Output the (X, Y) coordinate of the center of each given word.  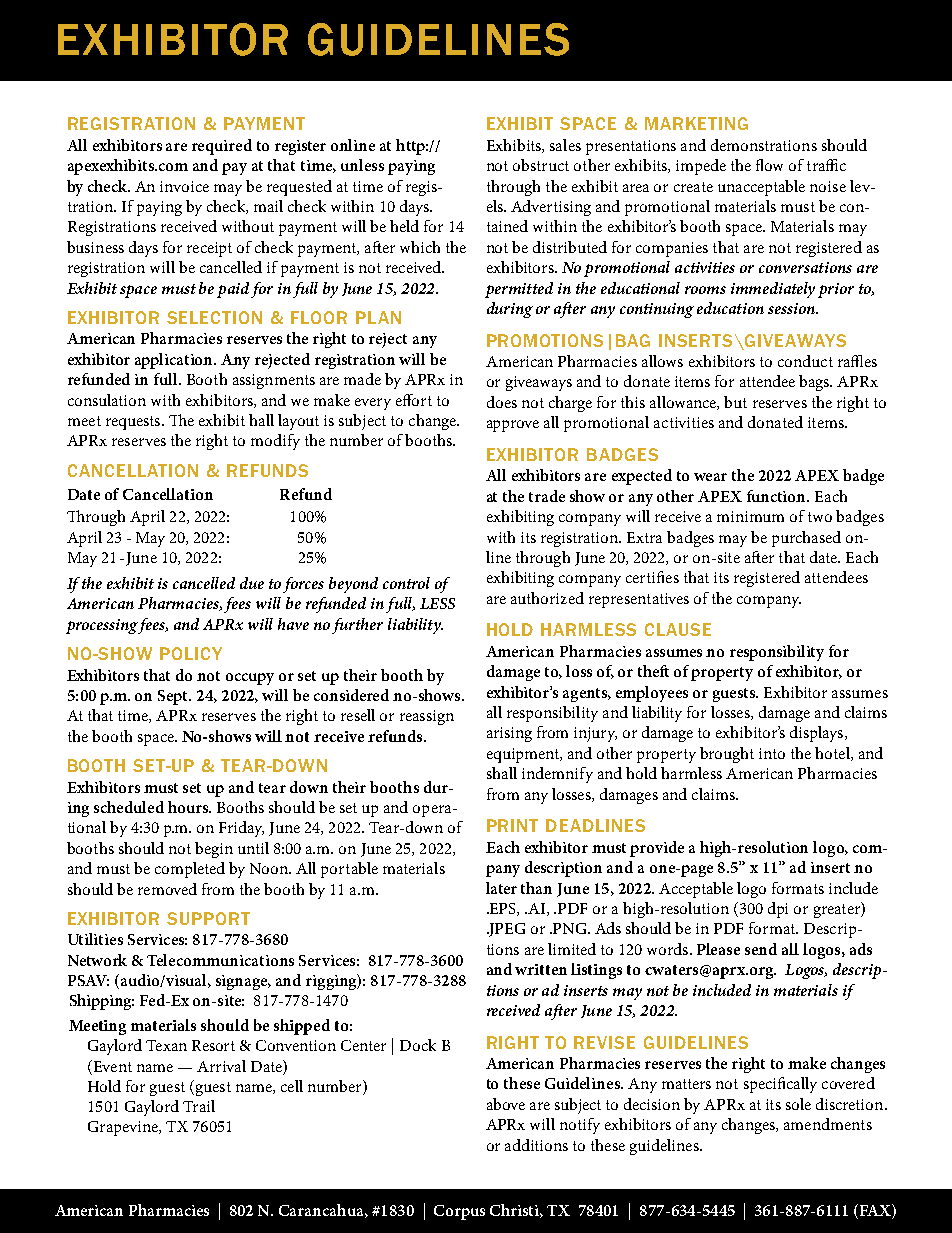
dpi (778, 910)
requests (134, 423)
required (222, 147)
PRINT (512, 825)
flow (769, 165)
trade (547, 496)
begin (214, 850)
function (778, 496)
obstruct (541, 165)
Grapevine (124, 1128)
